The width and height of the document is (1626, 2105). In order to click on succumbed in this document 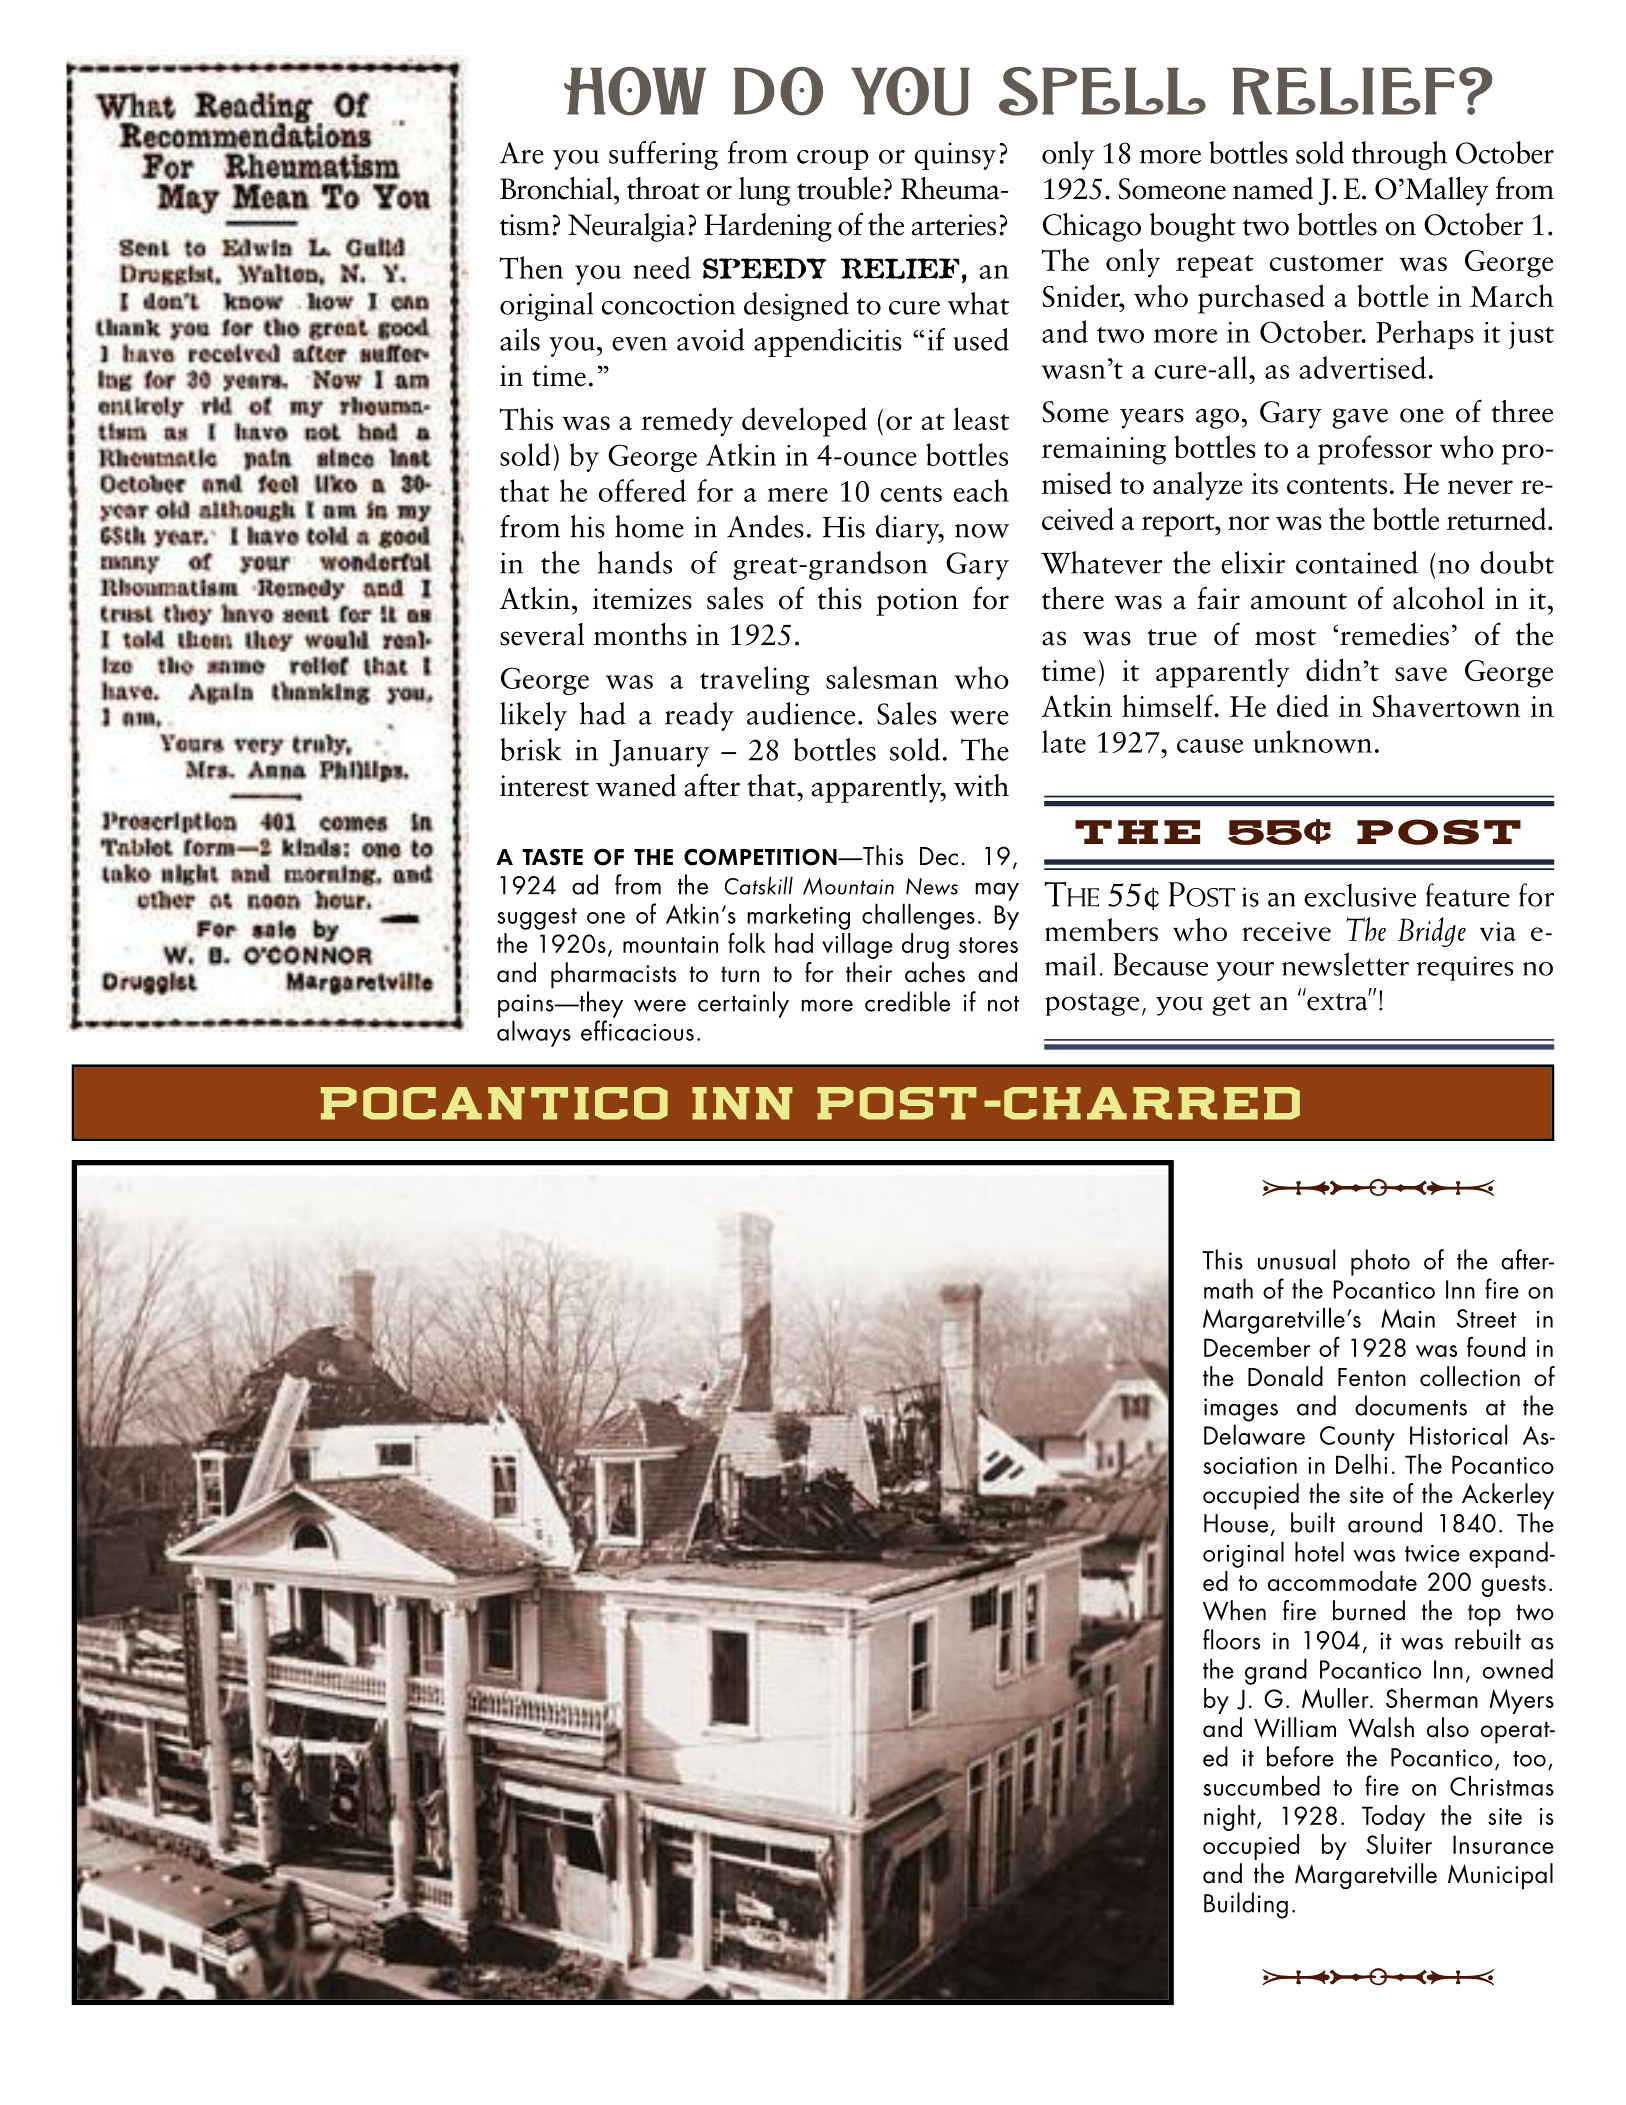, I will do `click(1261, 1785)`.
